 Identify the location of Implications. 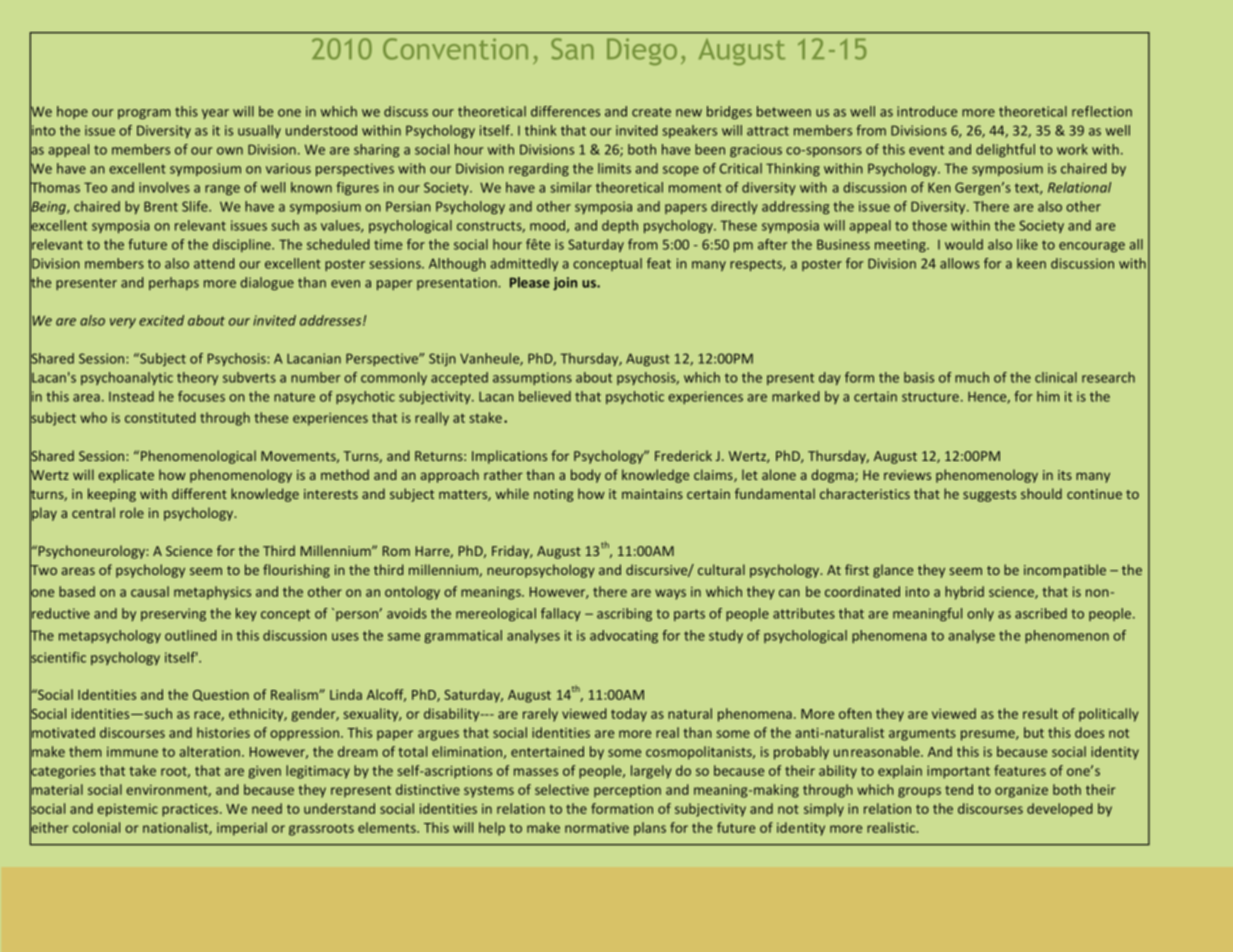
(509, 457).
